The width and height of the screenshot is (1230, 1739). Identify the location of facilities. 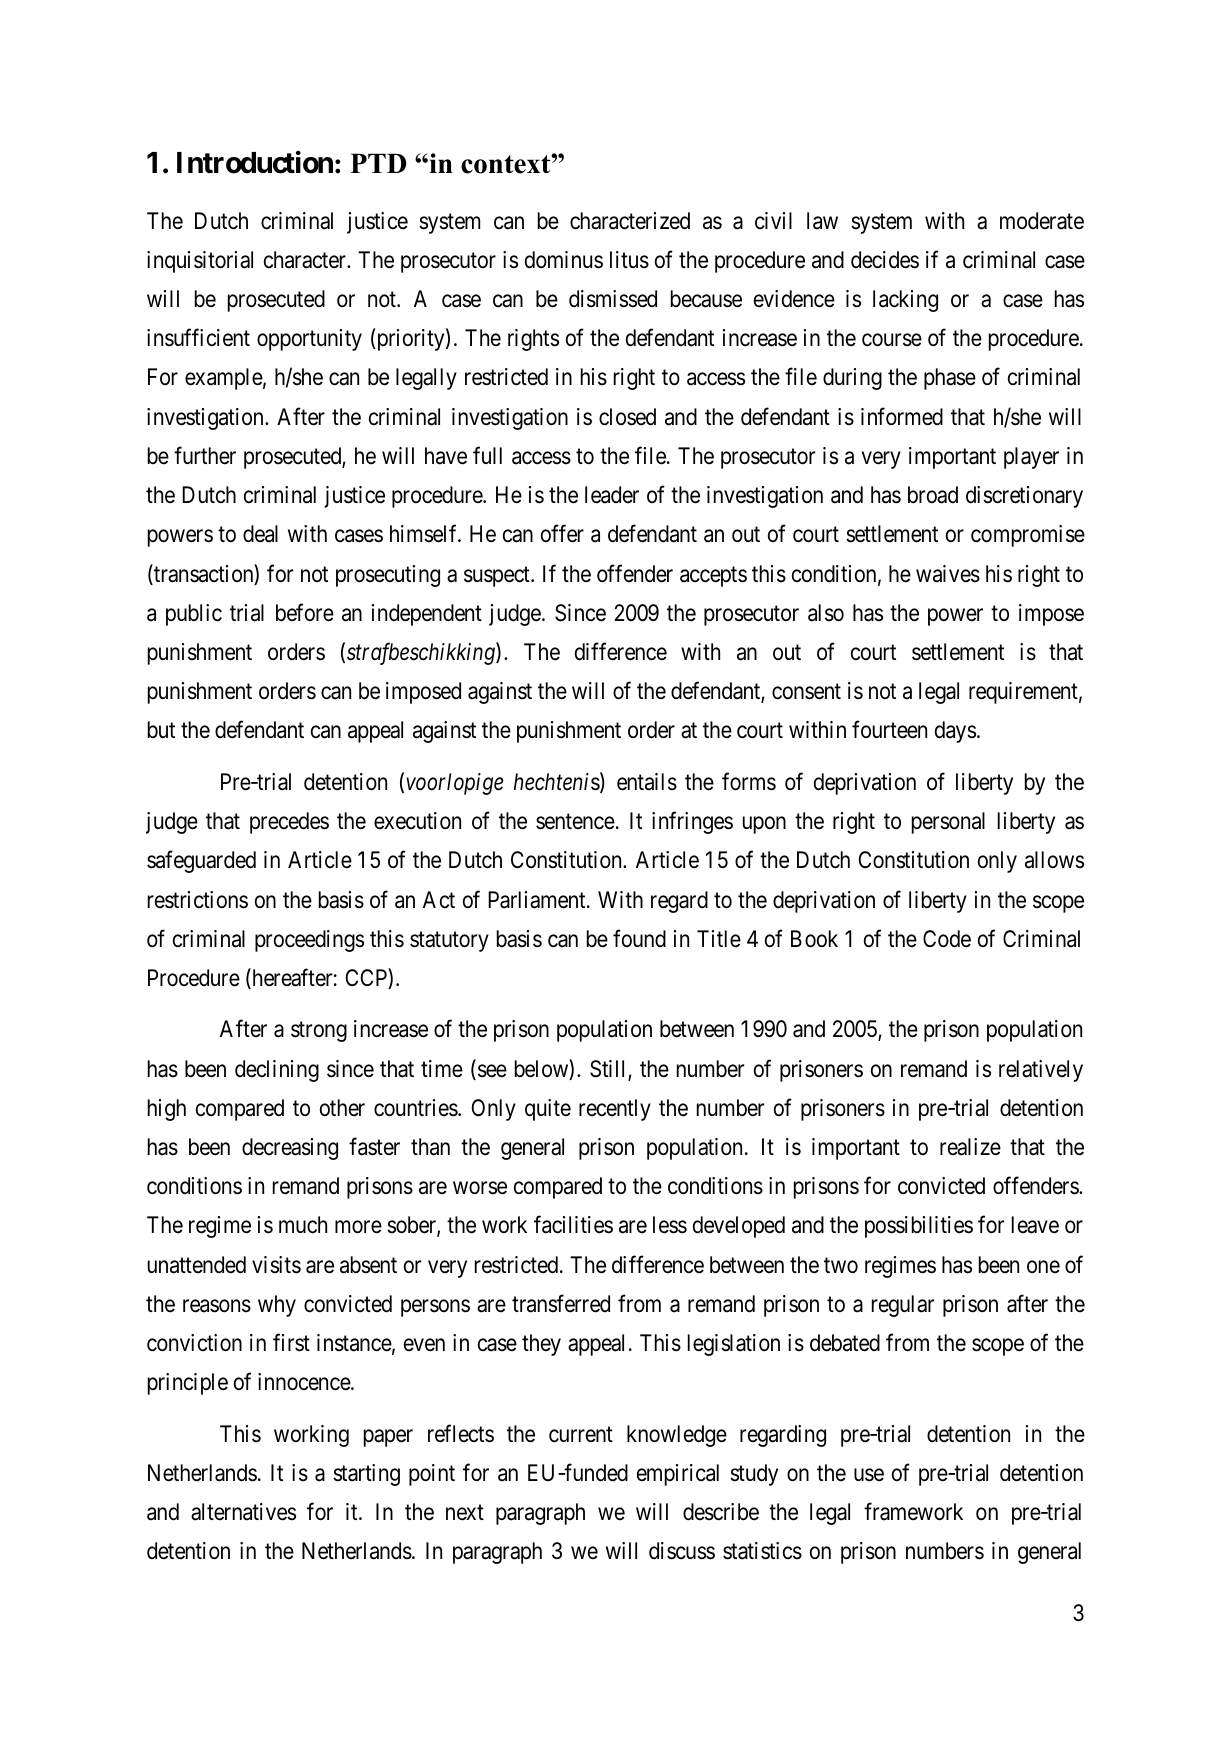
(573, 1225).
